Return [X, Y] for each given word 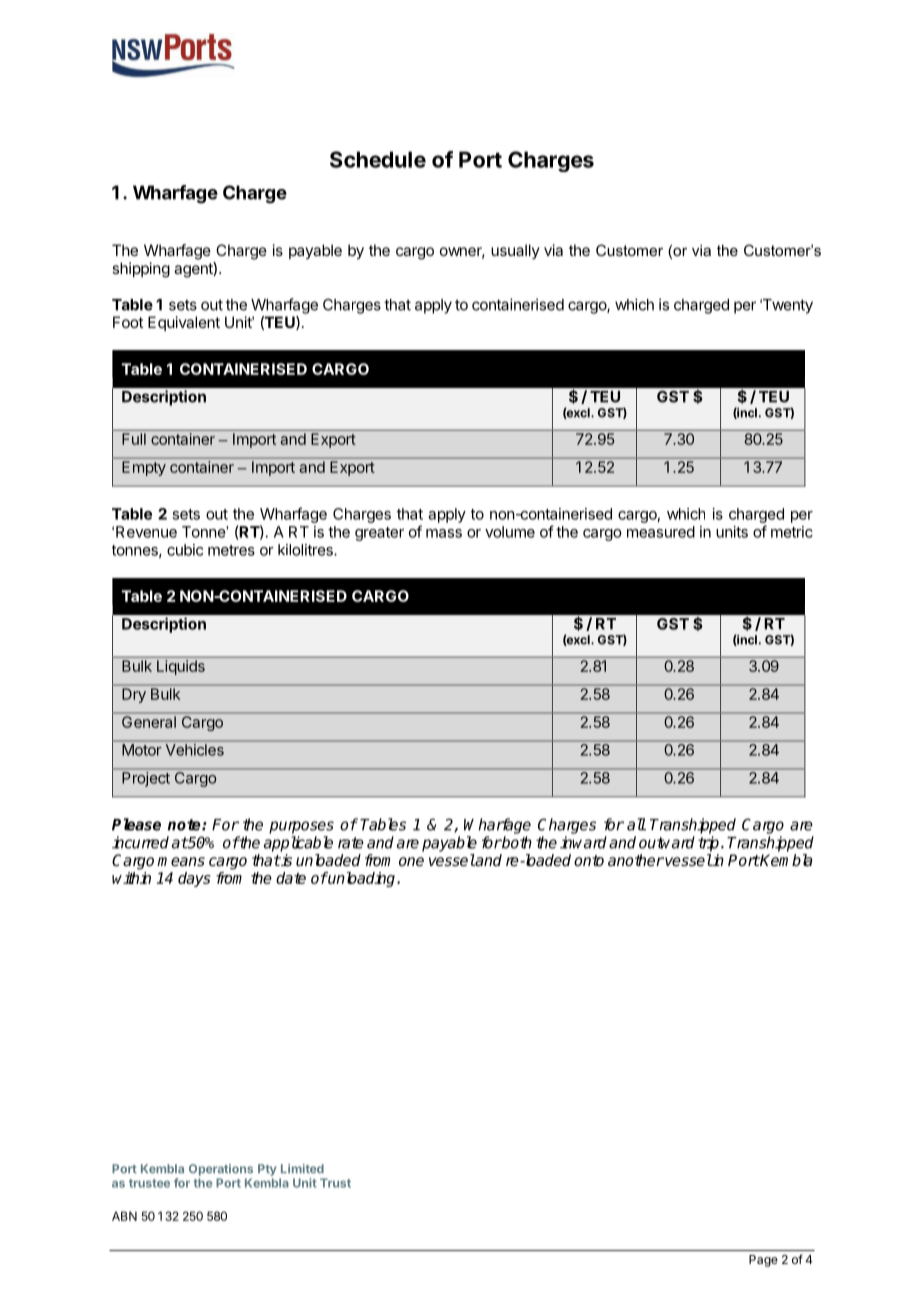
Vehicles [195, 750]
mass [444, 533]
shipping [141, 270]
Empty [144, 468]
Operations [221, 1170]
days [194, 879]
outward [667, 842]
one [411, 861]
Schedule [378, 159]
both [516, 842]
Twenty [786, 306]
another [636, 860]
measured [661, 532]
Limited [302, 1169]
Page [763, 1261]
